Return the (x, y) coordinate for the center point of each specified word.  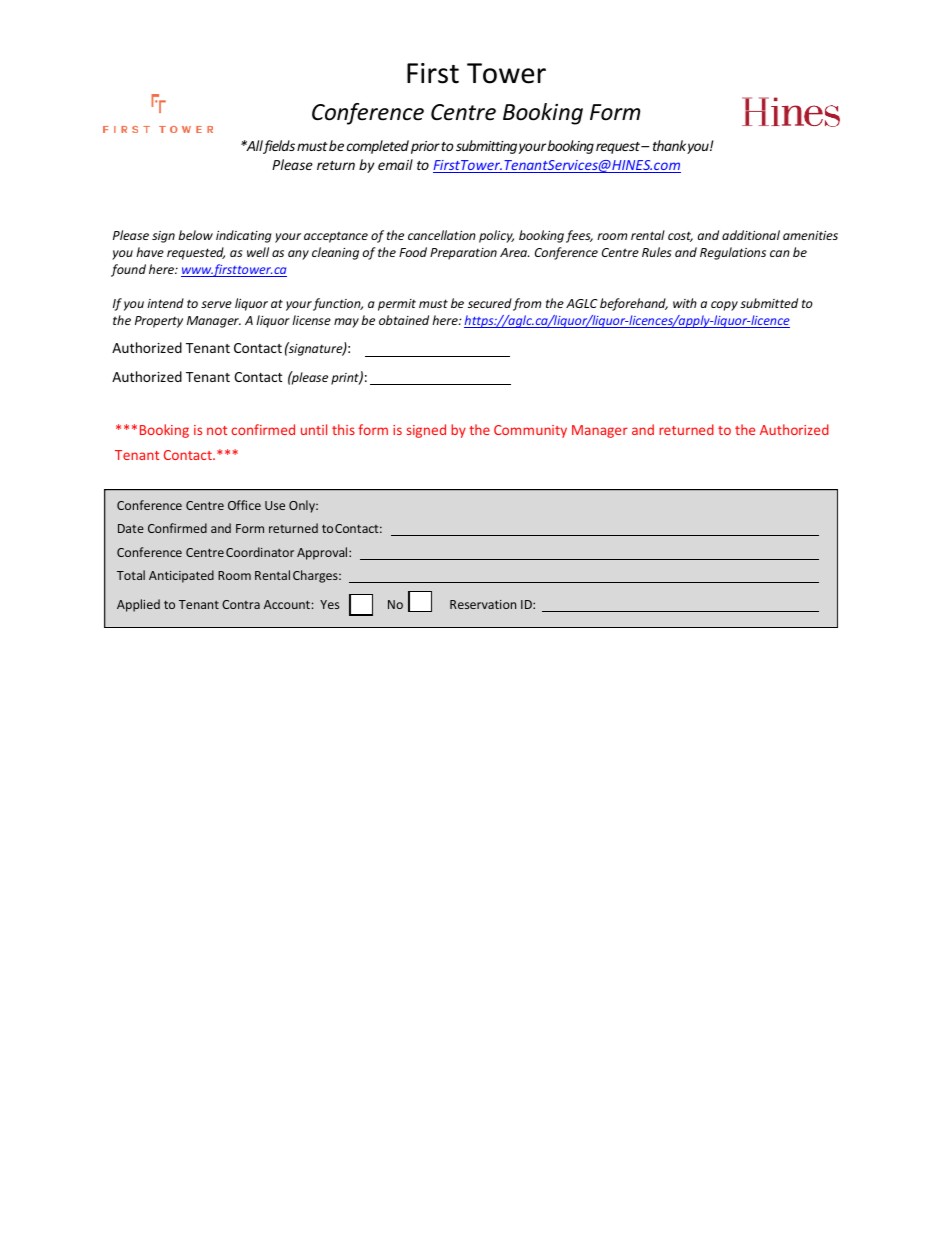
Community (530, 431)
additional (751, 235)
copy (724, 306)
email (395, 164)
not (217, 430)
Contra (241, 604)
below (195, 235)
